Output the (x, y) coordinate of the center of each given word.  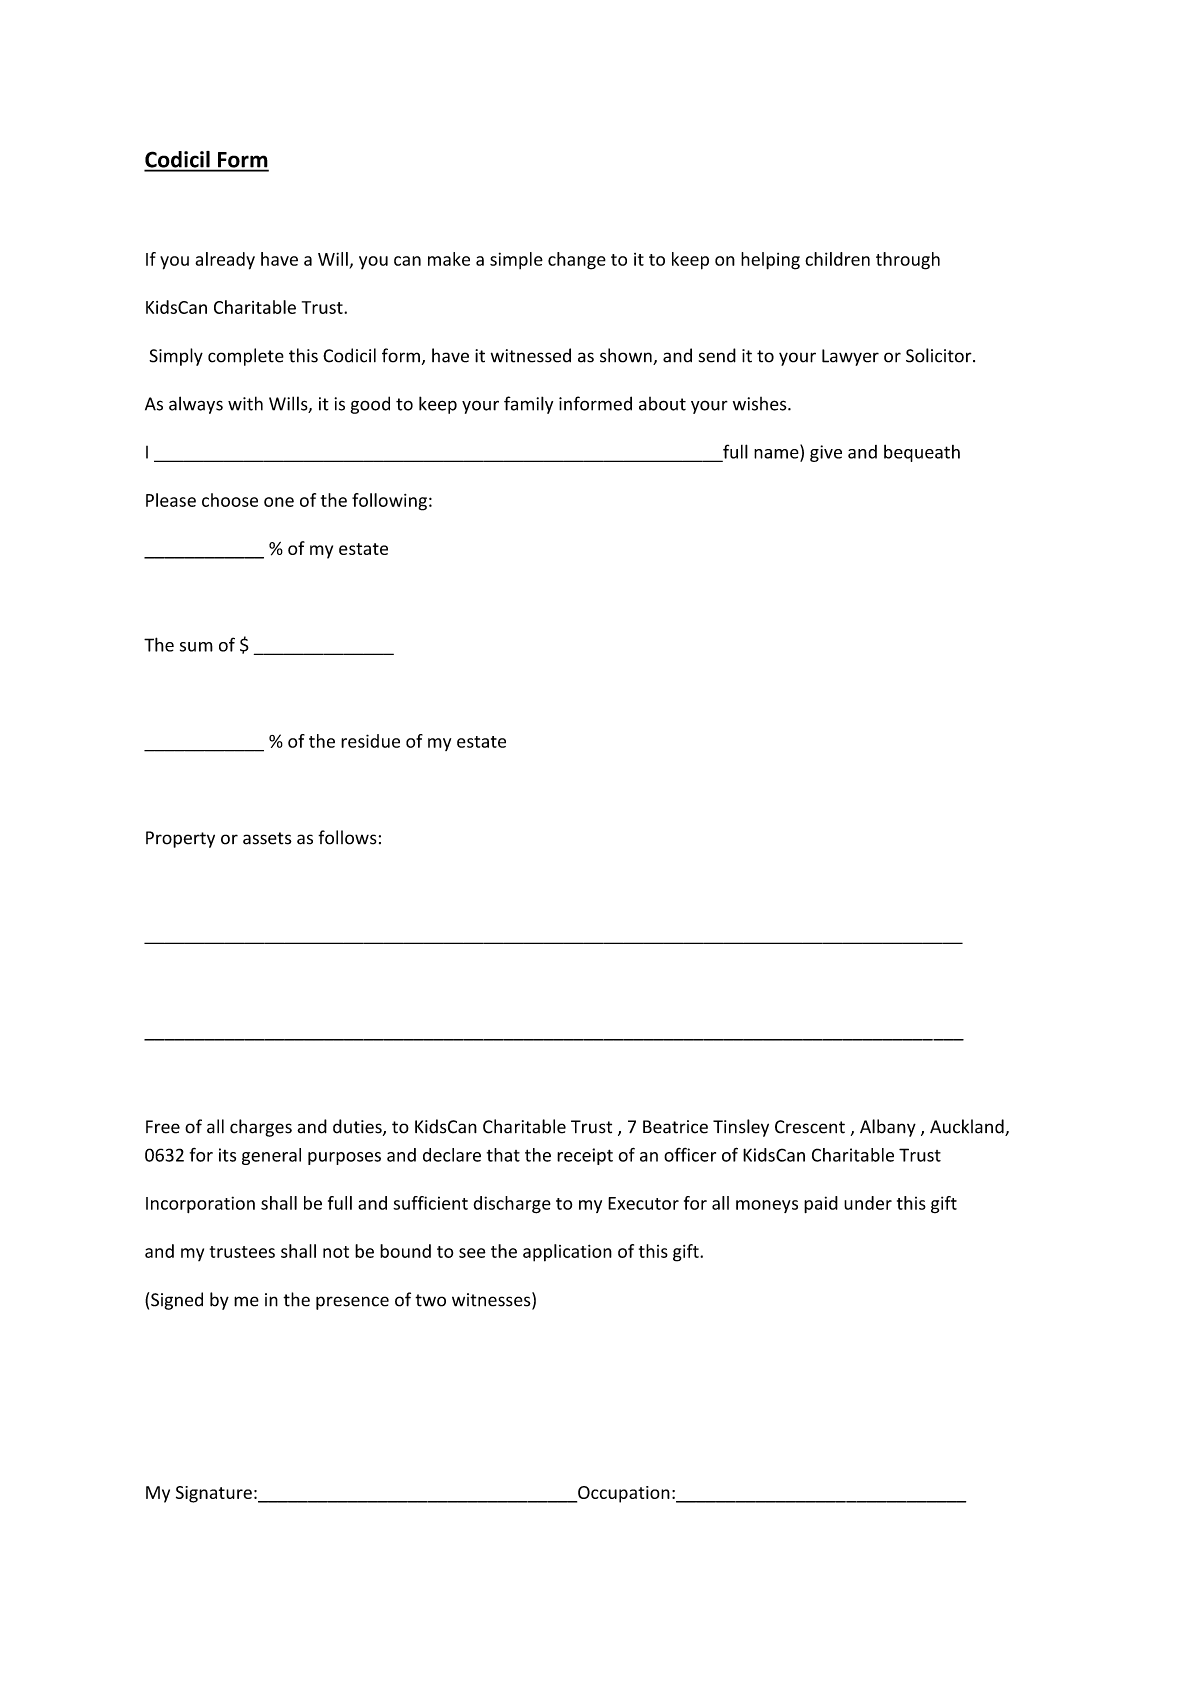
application (567, 1253)
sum (196, 647)
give (826, 453)
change (577, 261)
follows (347, 837)
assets (267, 838)
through (908, 261)
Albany (888, 1128)
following (389, 502)
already (225, 261)
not (336, 1252)
